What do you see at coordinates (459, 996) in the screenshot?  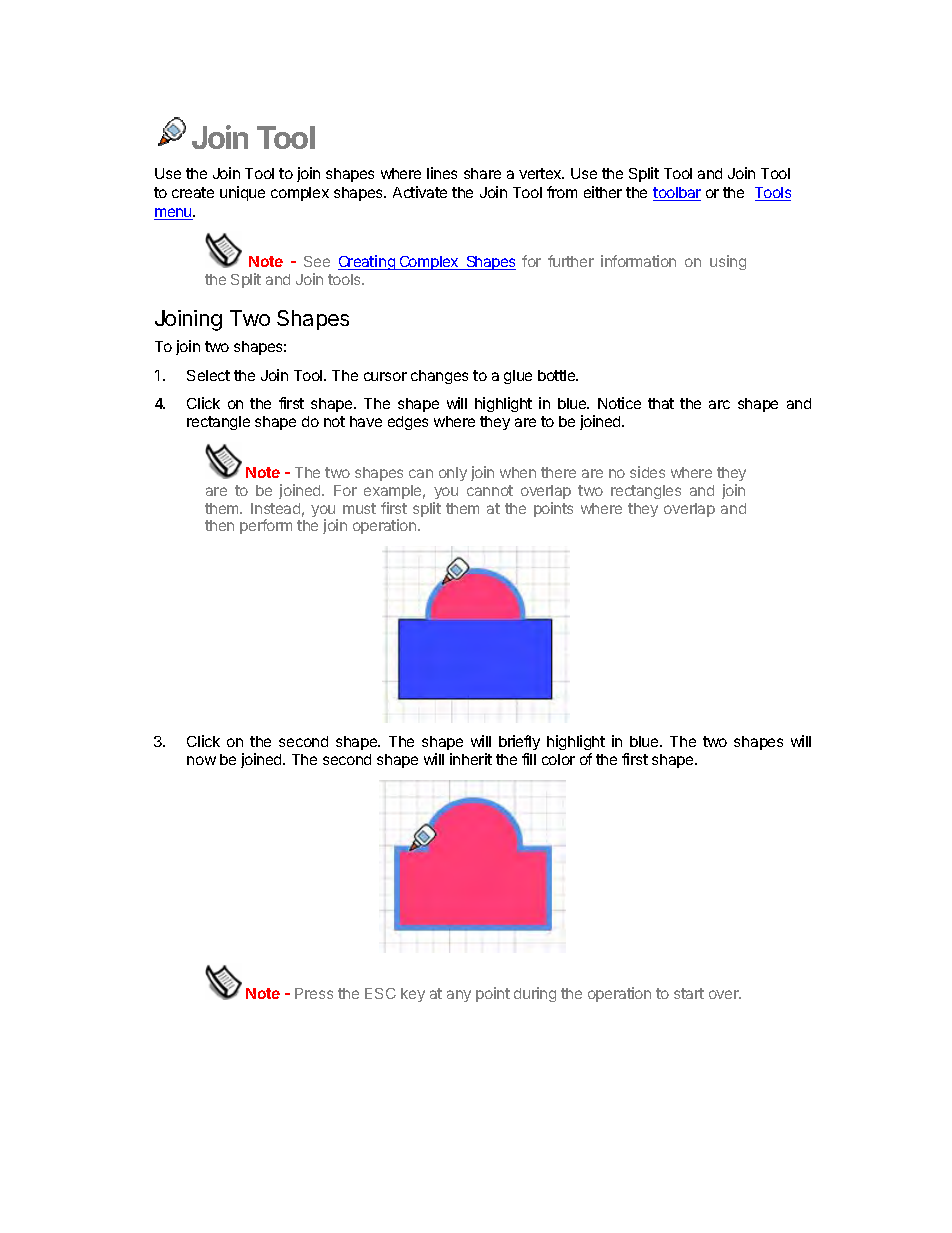 I see `any` at bounding box center [459, 996].
